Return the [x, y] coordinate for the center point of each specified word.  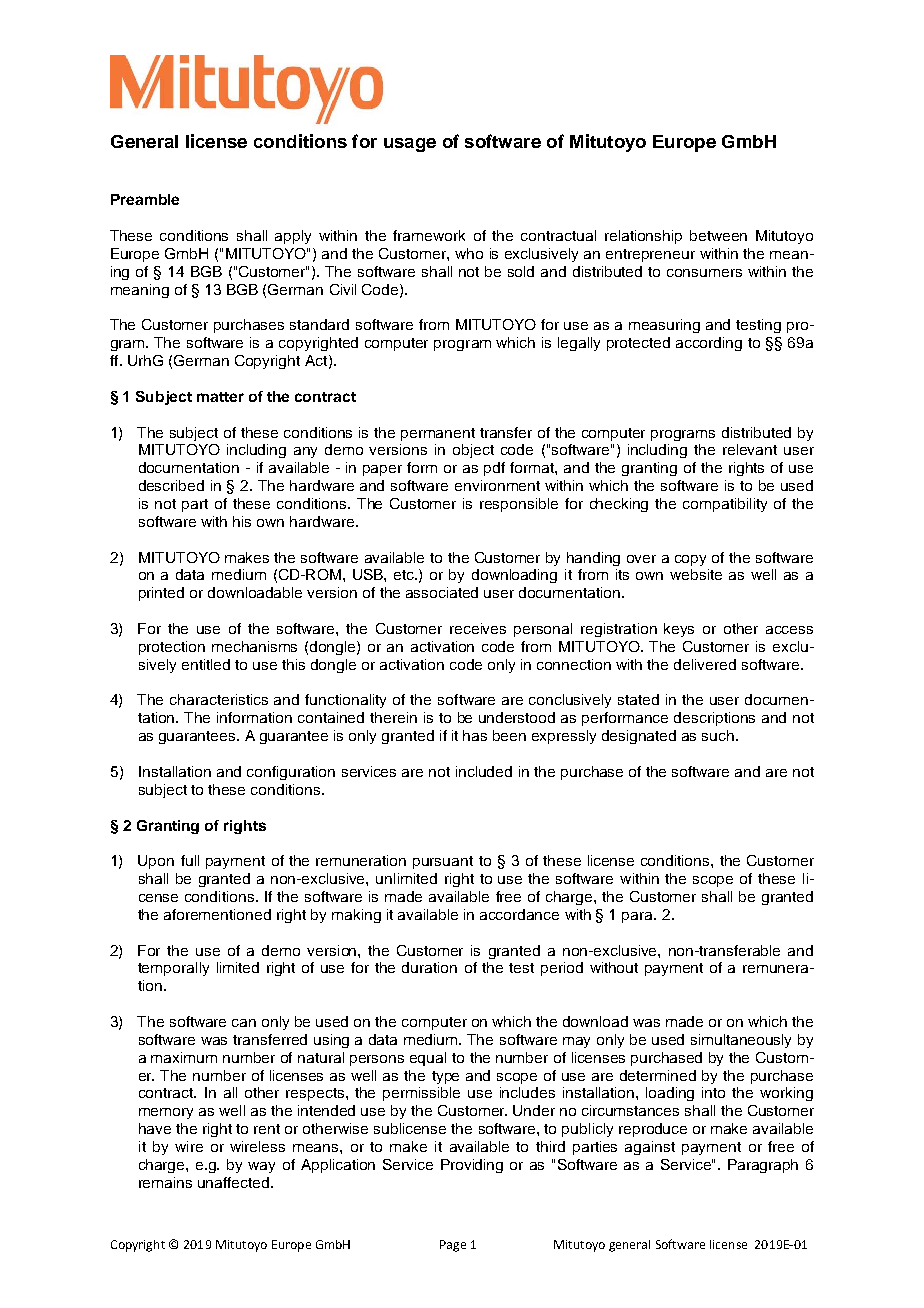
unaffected [235, 1182]
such [719, 735]
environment [497, 485]
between [718, 235]
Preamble [145, 199]
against [650, 1148]
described [171, 485]
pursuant [443, 862]
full [190, 860]
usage [410, 145]
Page [453, 1246]
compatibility [725, 505]
